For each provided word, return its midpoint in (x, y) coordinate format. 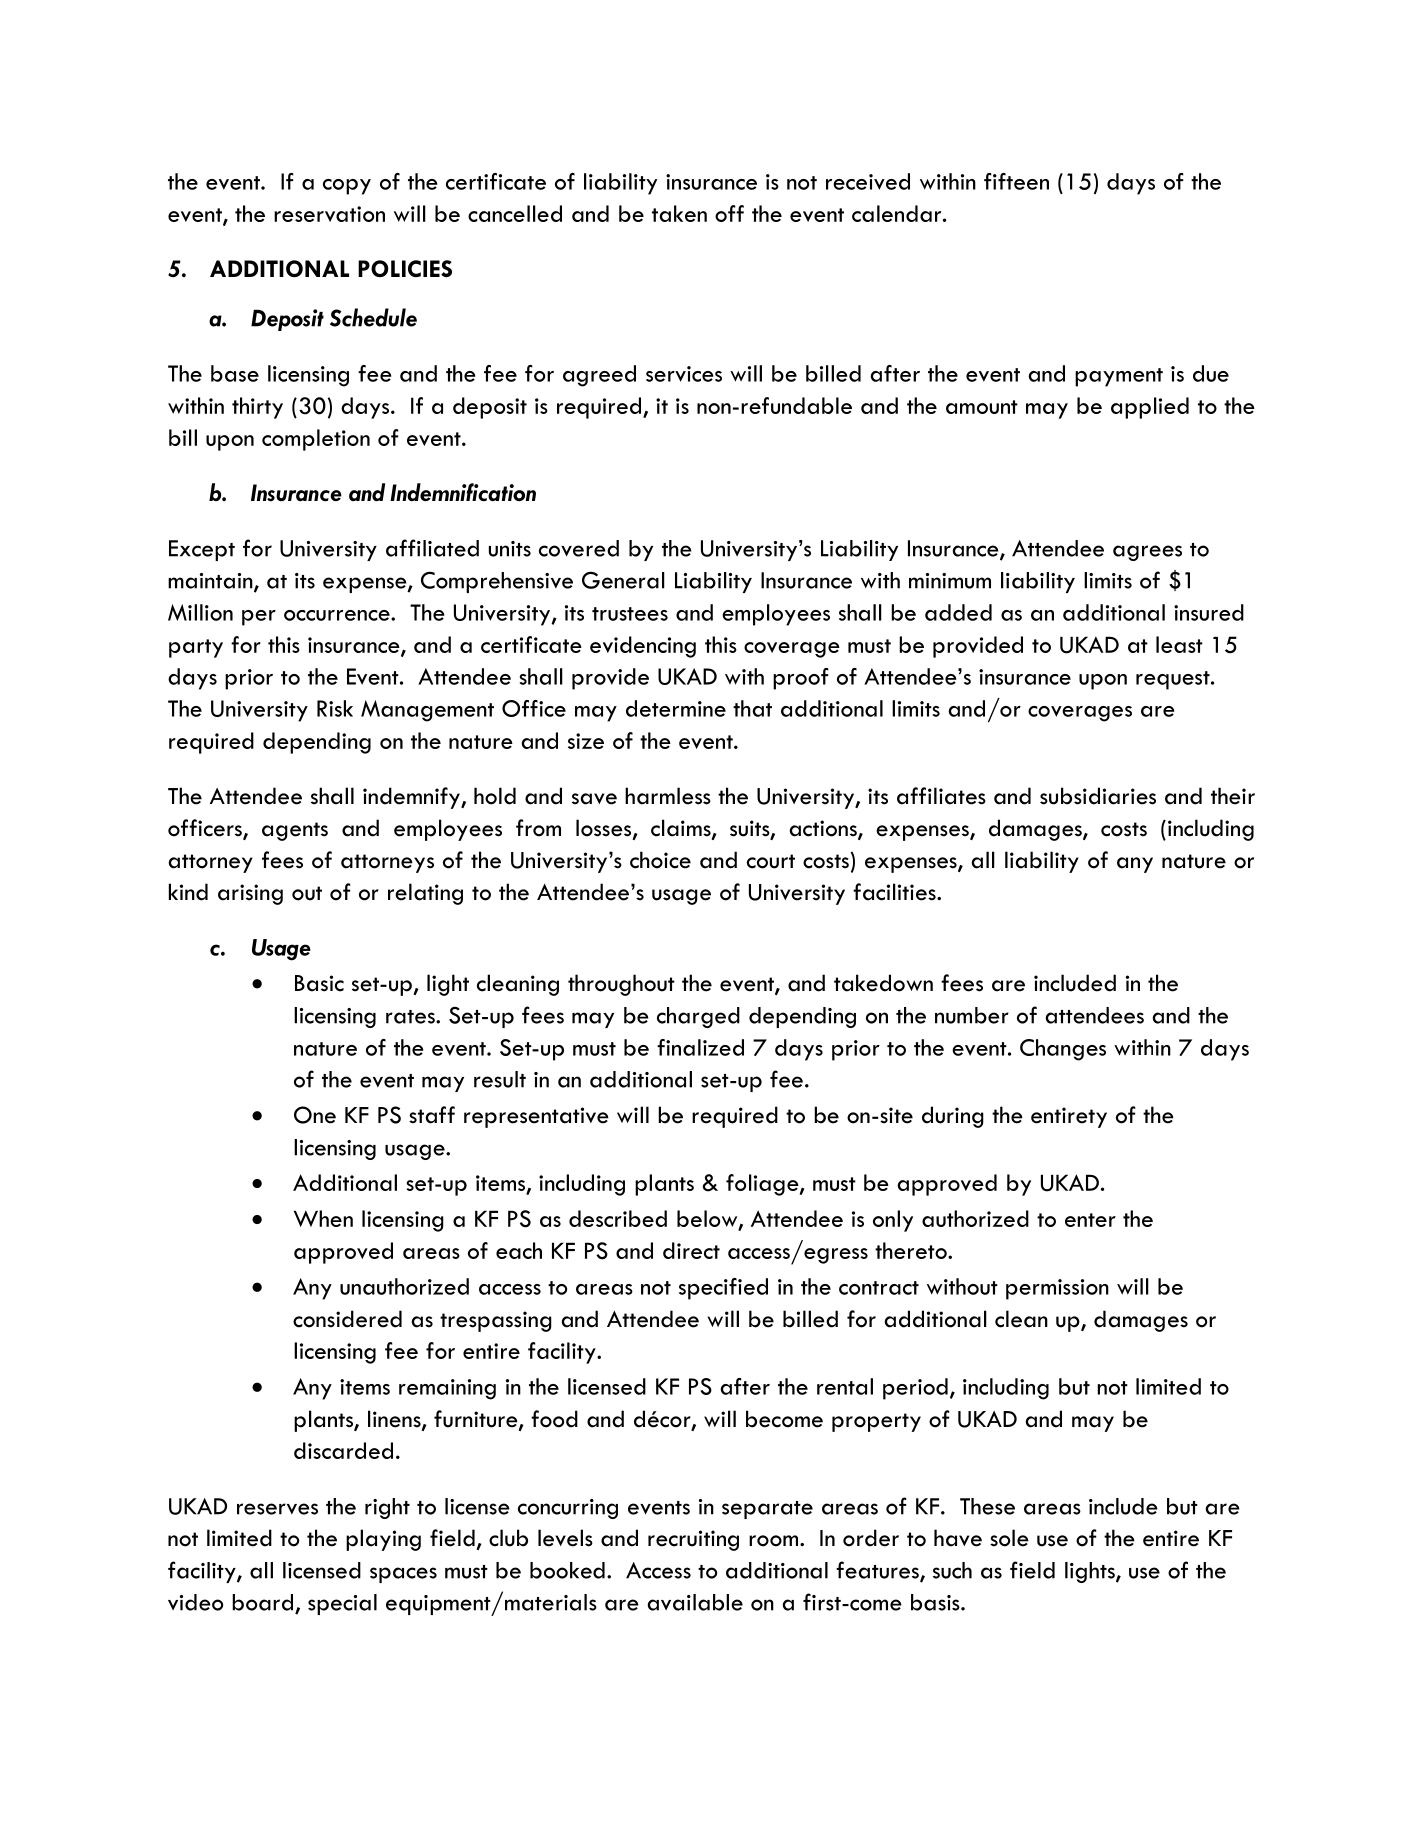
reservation (329, 214)
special (342, 1604)
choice (660, 860)
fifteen (1016, 181)
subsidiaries (1098, 796)
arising (250, 894)
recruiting (693, 1540)
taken (679, 213)
